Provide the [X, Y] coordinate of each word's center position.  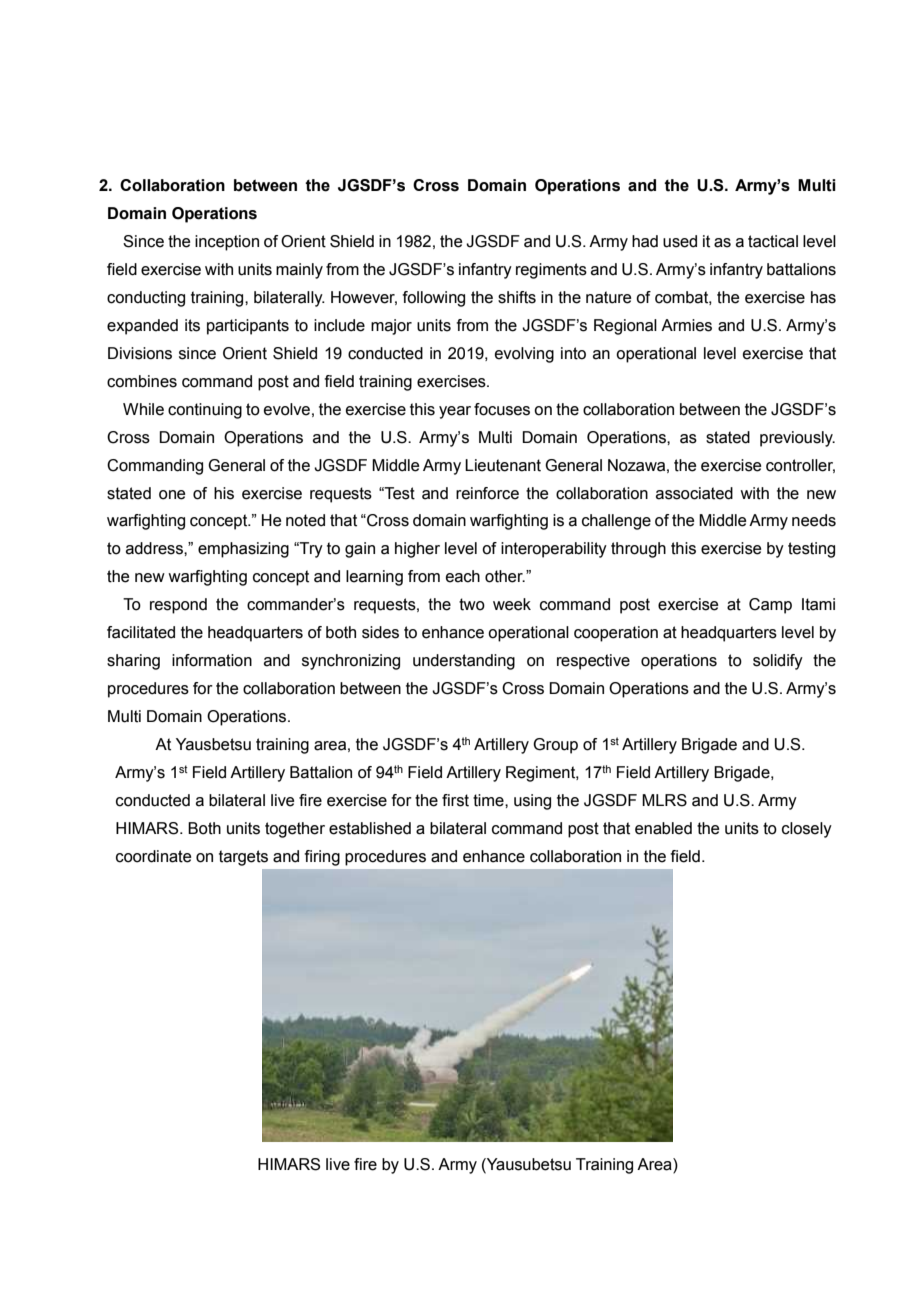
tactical [773, 241]
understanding [464, 662]
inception [227, 243]
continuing [205, 411]
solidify [778, 662]
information [212, 660]
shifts [517, 297]
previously [797, 439]
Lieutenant [503, 465]
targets [243, 858]
